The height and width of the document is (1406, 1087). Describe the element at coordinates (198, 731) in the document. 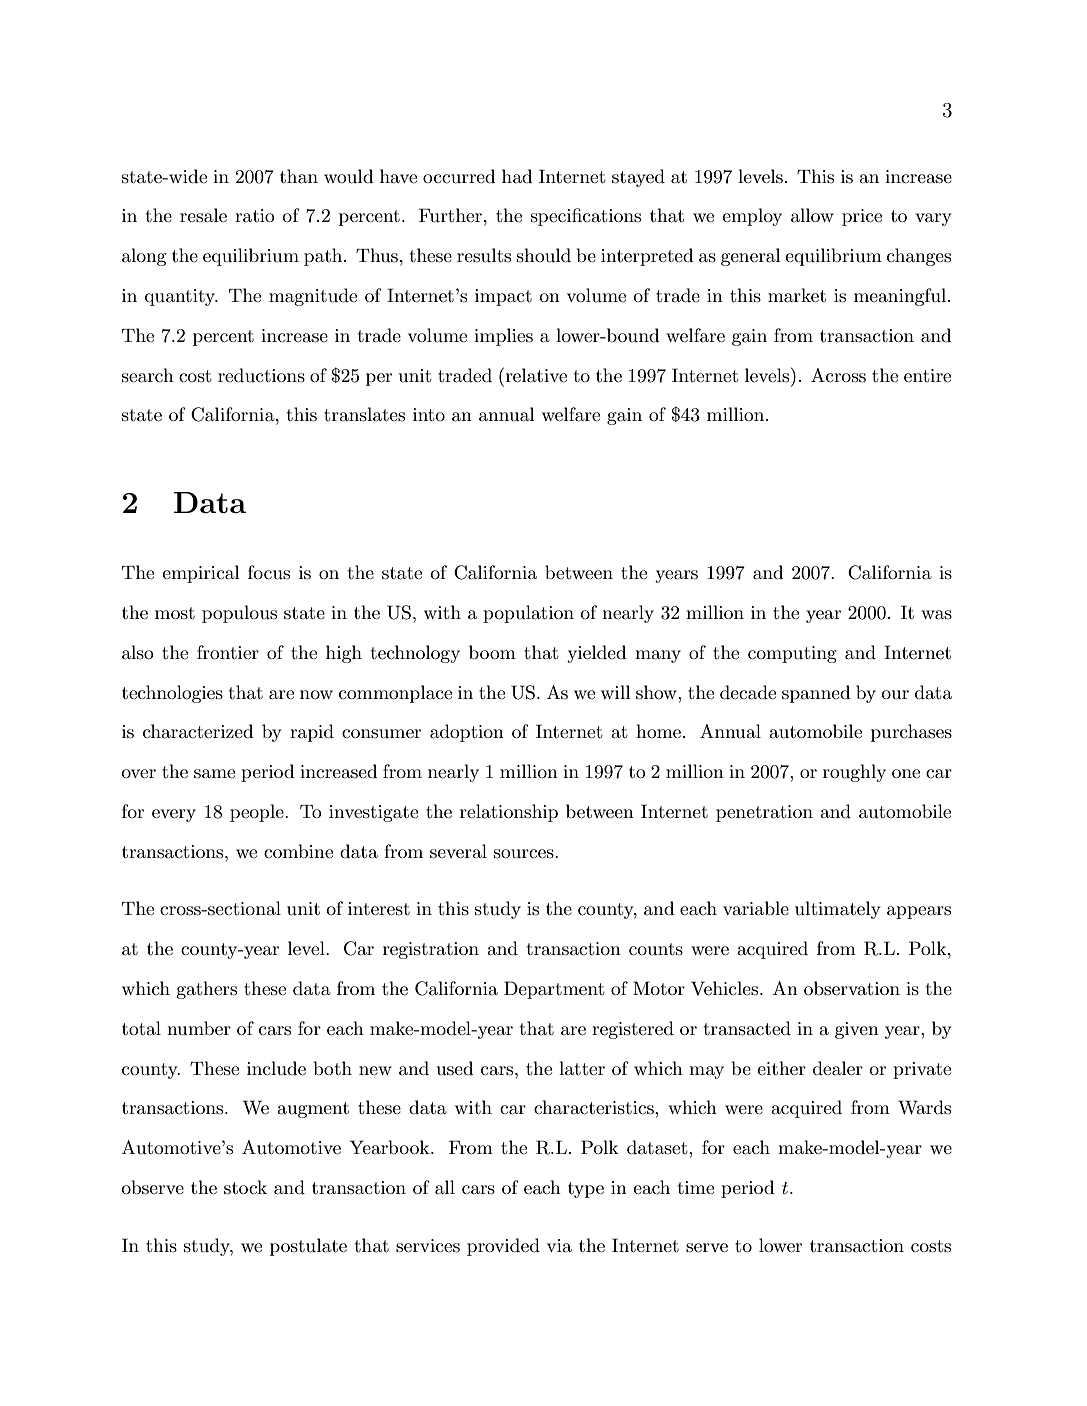

I see `characterized` at that location.
